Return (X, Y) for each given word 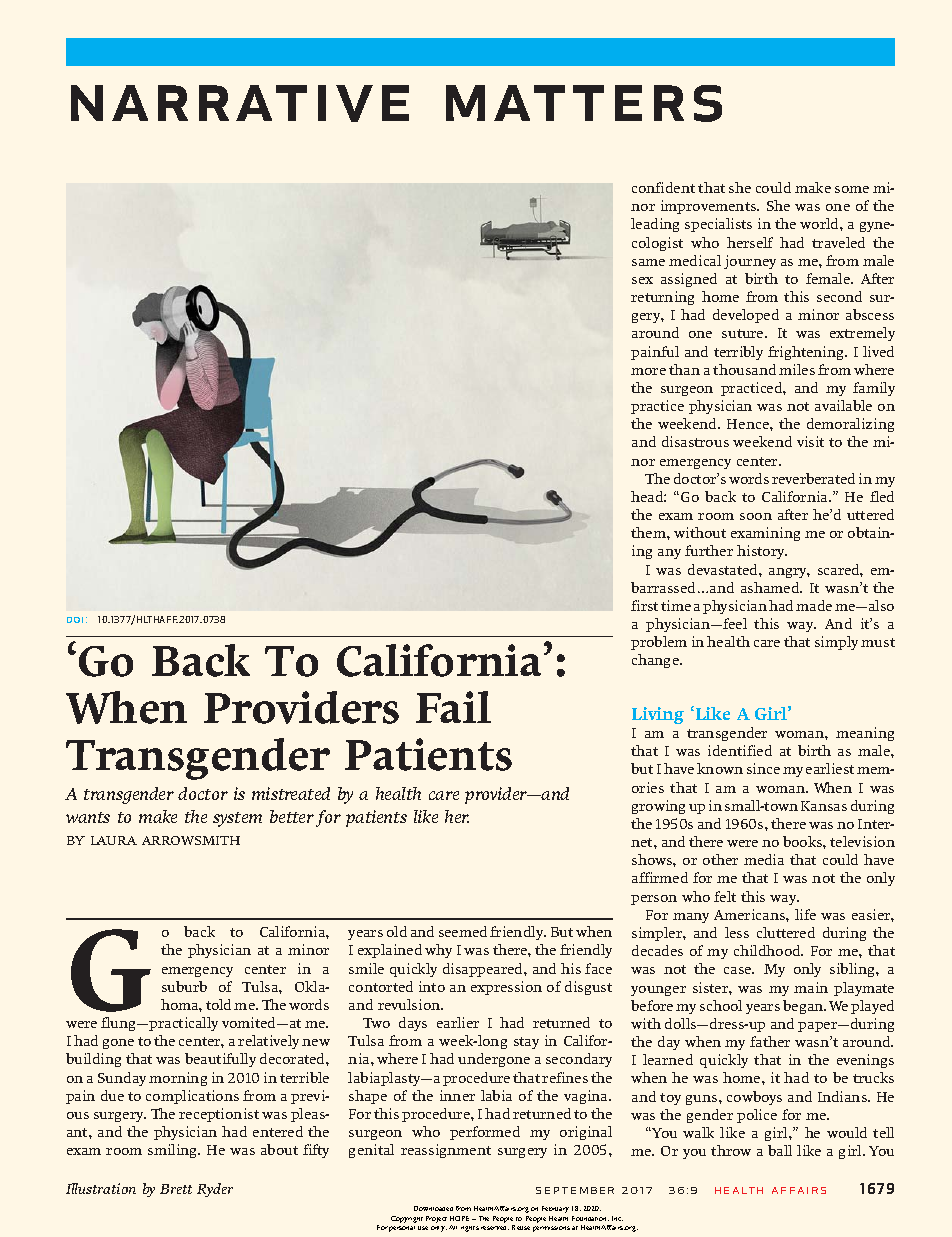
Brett (176, 1189)
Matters (584, 103)
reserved (495, 1228)
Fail (453, 707)
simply (836, 643)
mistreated (291, 793)
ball (780, 1150)
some (852, 189)
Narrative (240, 103)
